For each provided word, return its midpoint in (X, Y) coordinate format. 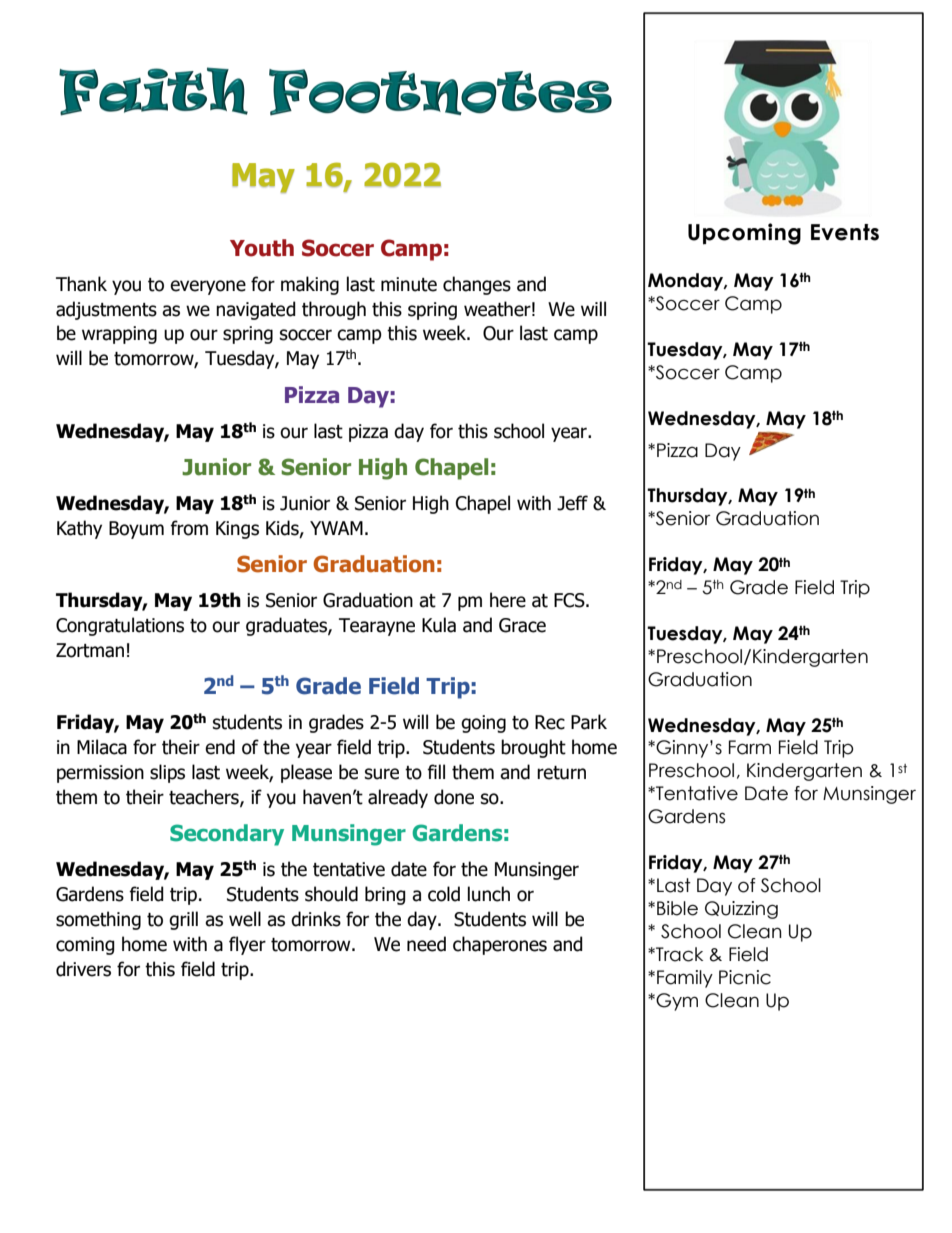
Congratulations (120, 626)
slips (167, 773)
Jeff (572, 503)
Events (845, 232)
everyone (208, 287)
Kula (439, 625)
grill (183, 920)
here (508, 600)
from (189, 528)
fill (436, 771)
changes (477, 285)
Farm (750, 747)
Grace (522, 625)
